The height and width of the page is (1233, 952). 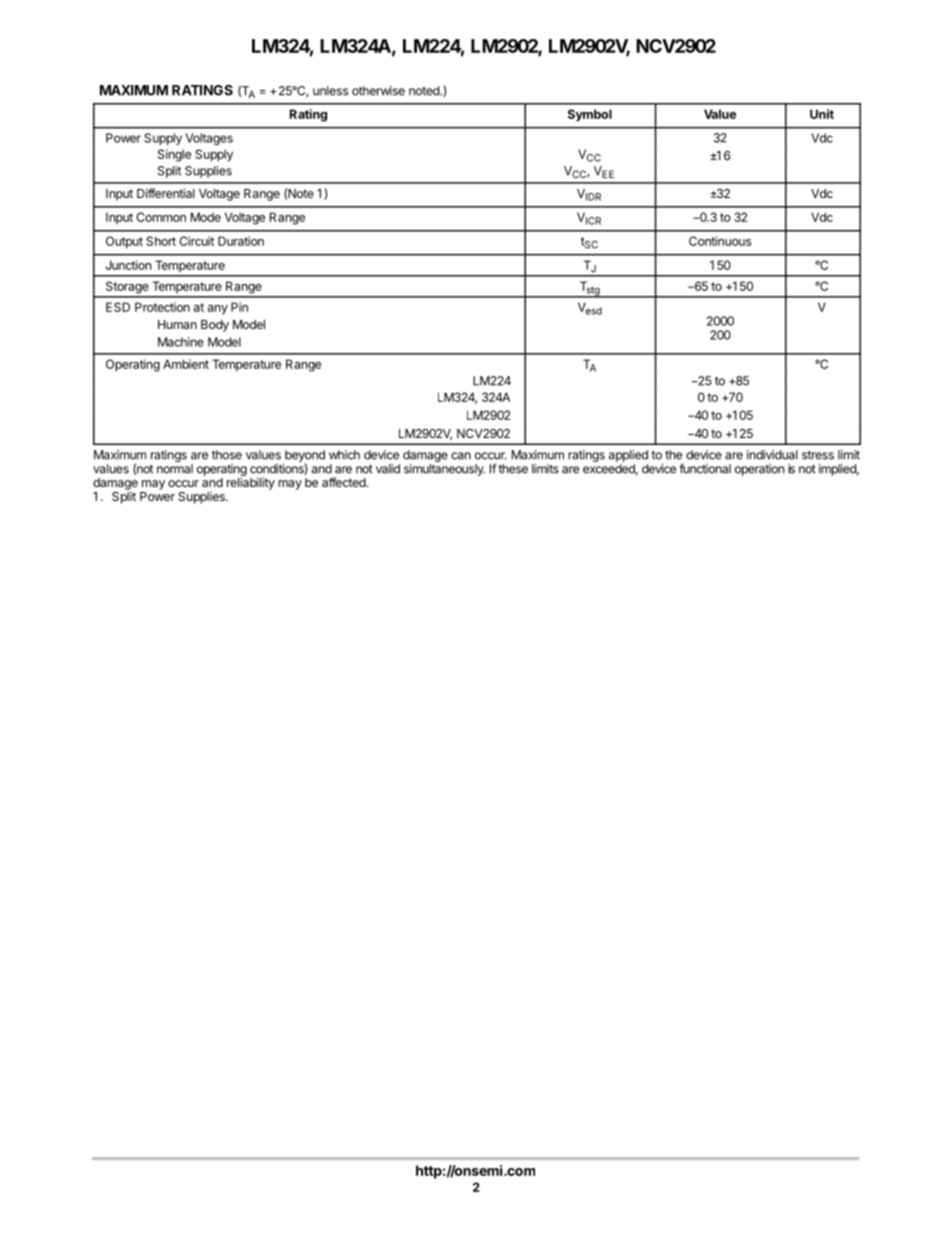 What do you see at coordinates (759, 470) in the page?
I see `operation` at bounding box center [759, 470].
